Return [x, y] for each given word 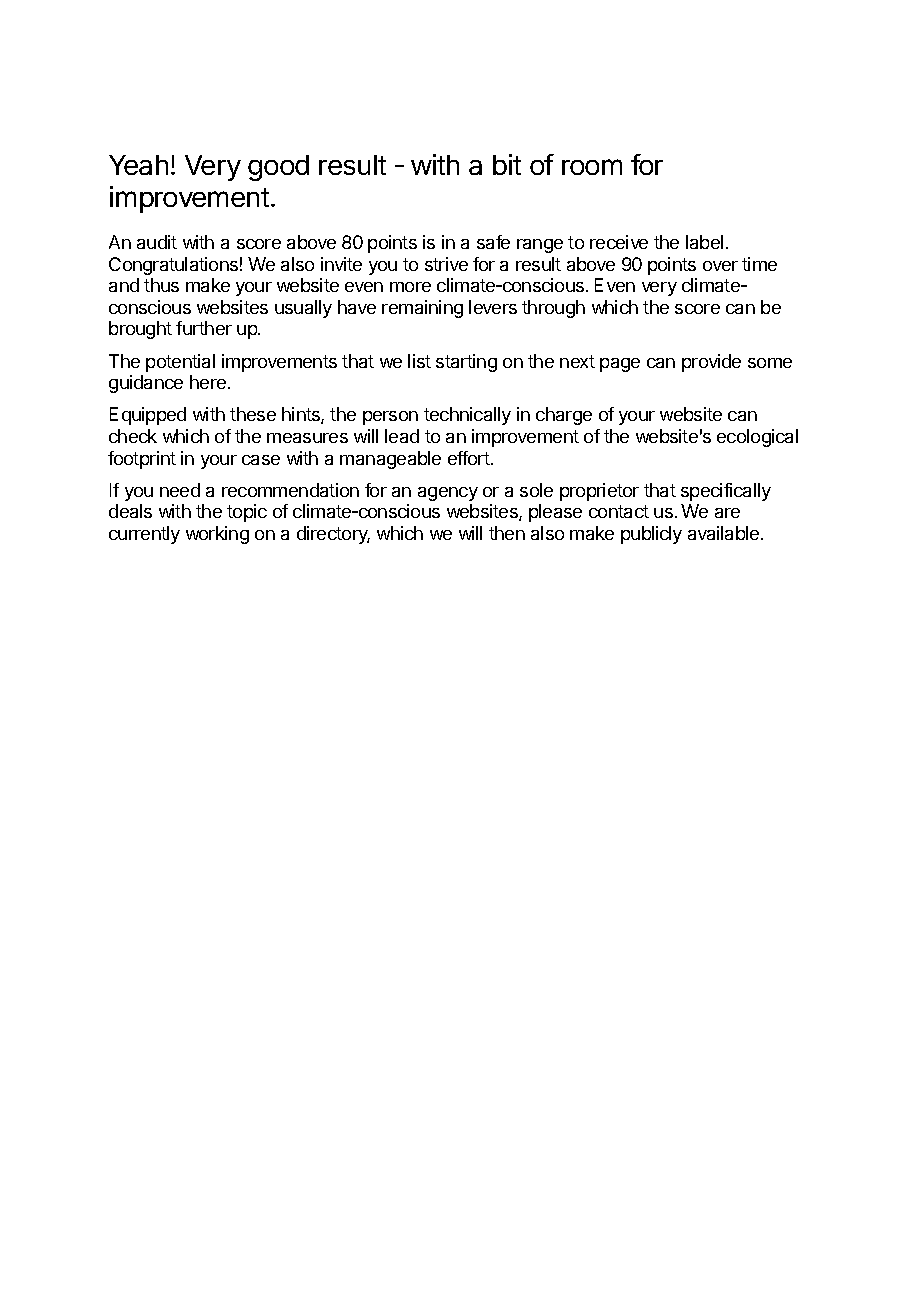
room [592, 167]
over [720, 266]
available [723, 533]
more [410, 287]
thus [161, 285]
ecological [757, 438]
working [217, 535]
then [507, 533]
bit [507, 164]
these [253, 414]
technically [467, 416]
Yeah [138, 165]
